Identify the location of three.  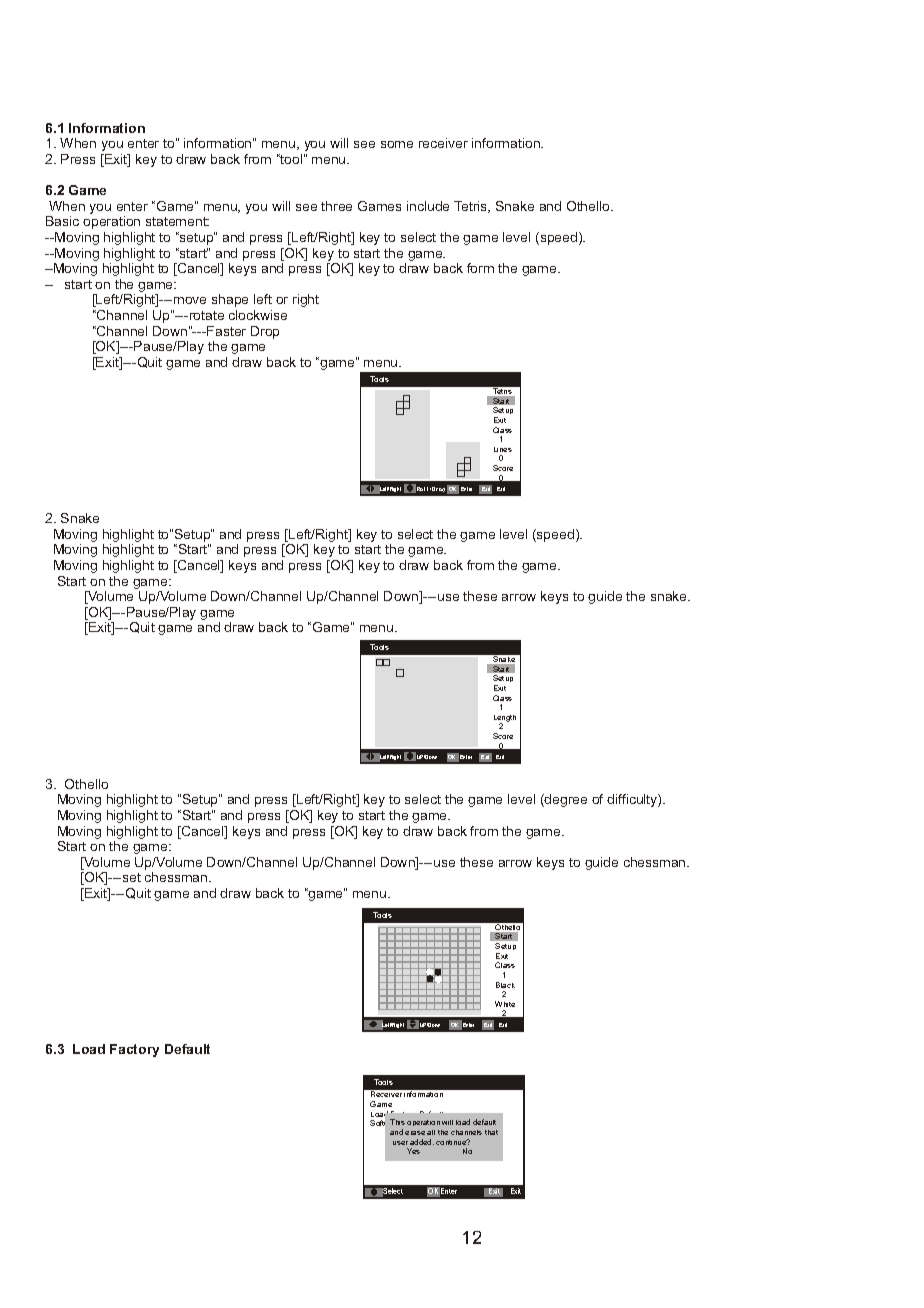
(336, 206).
